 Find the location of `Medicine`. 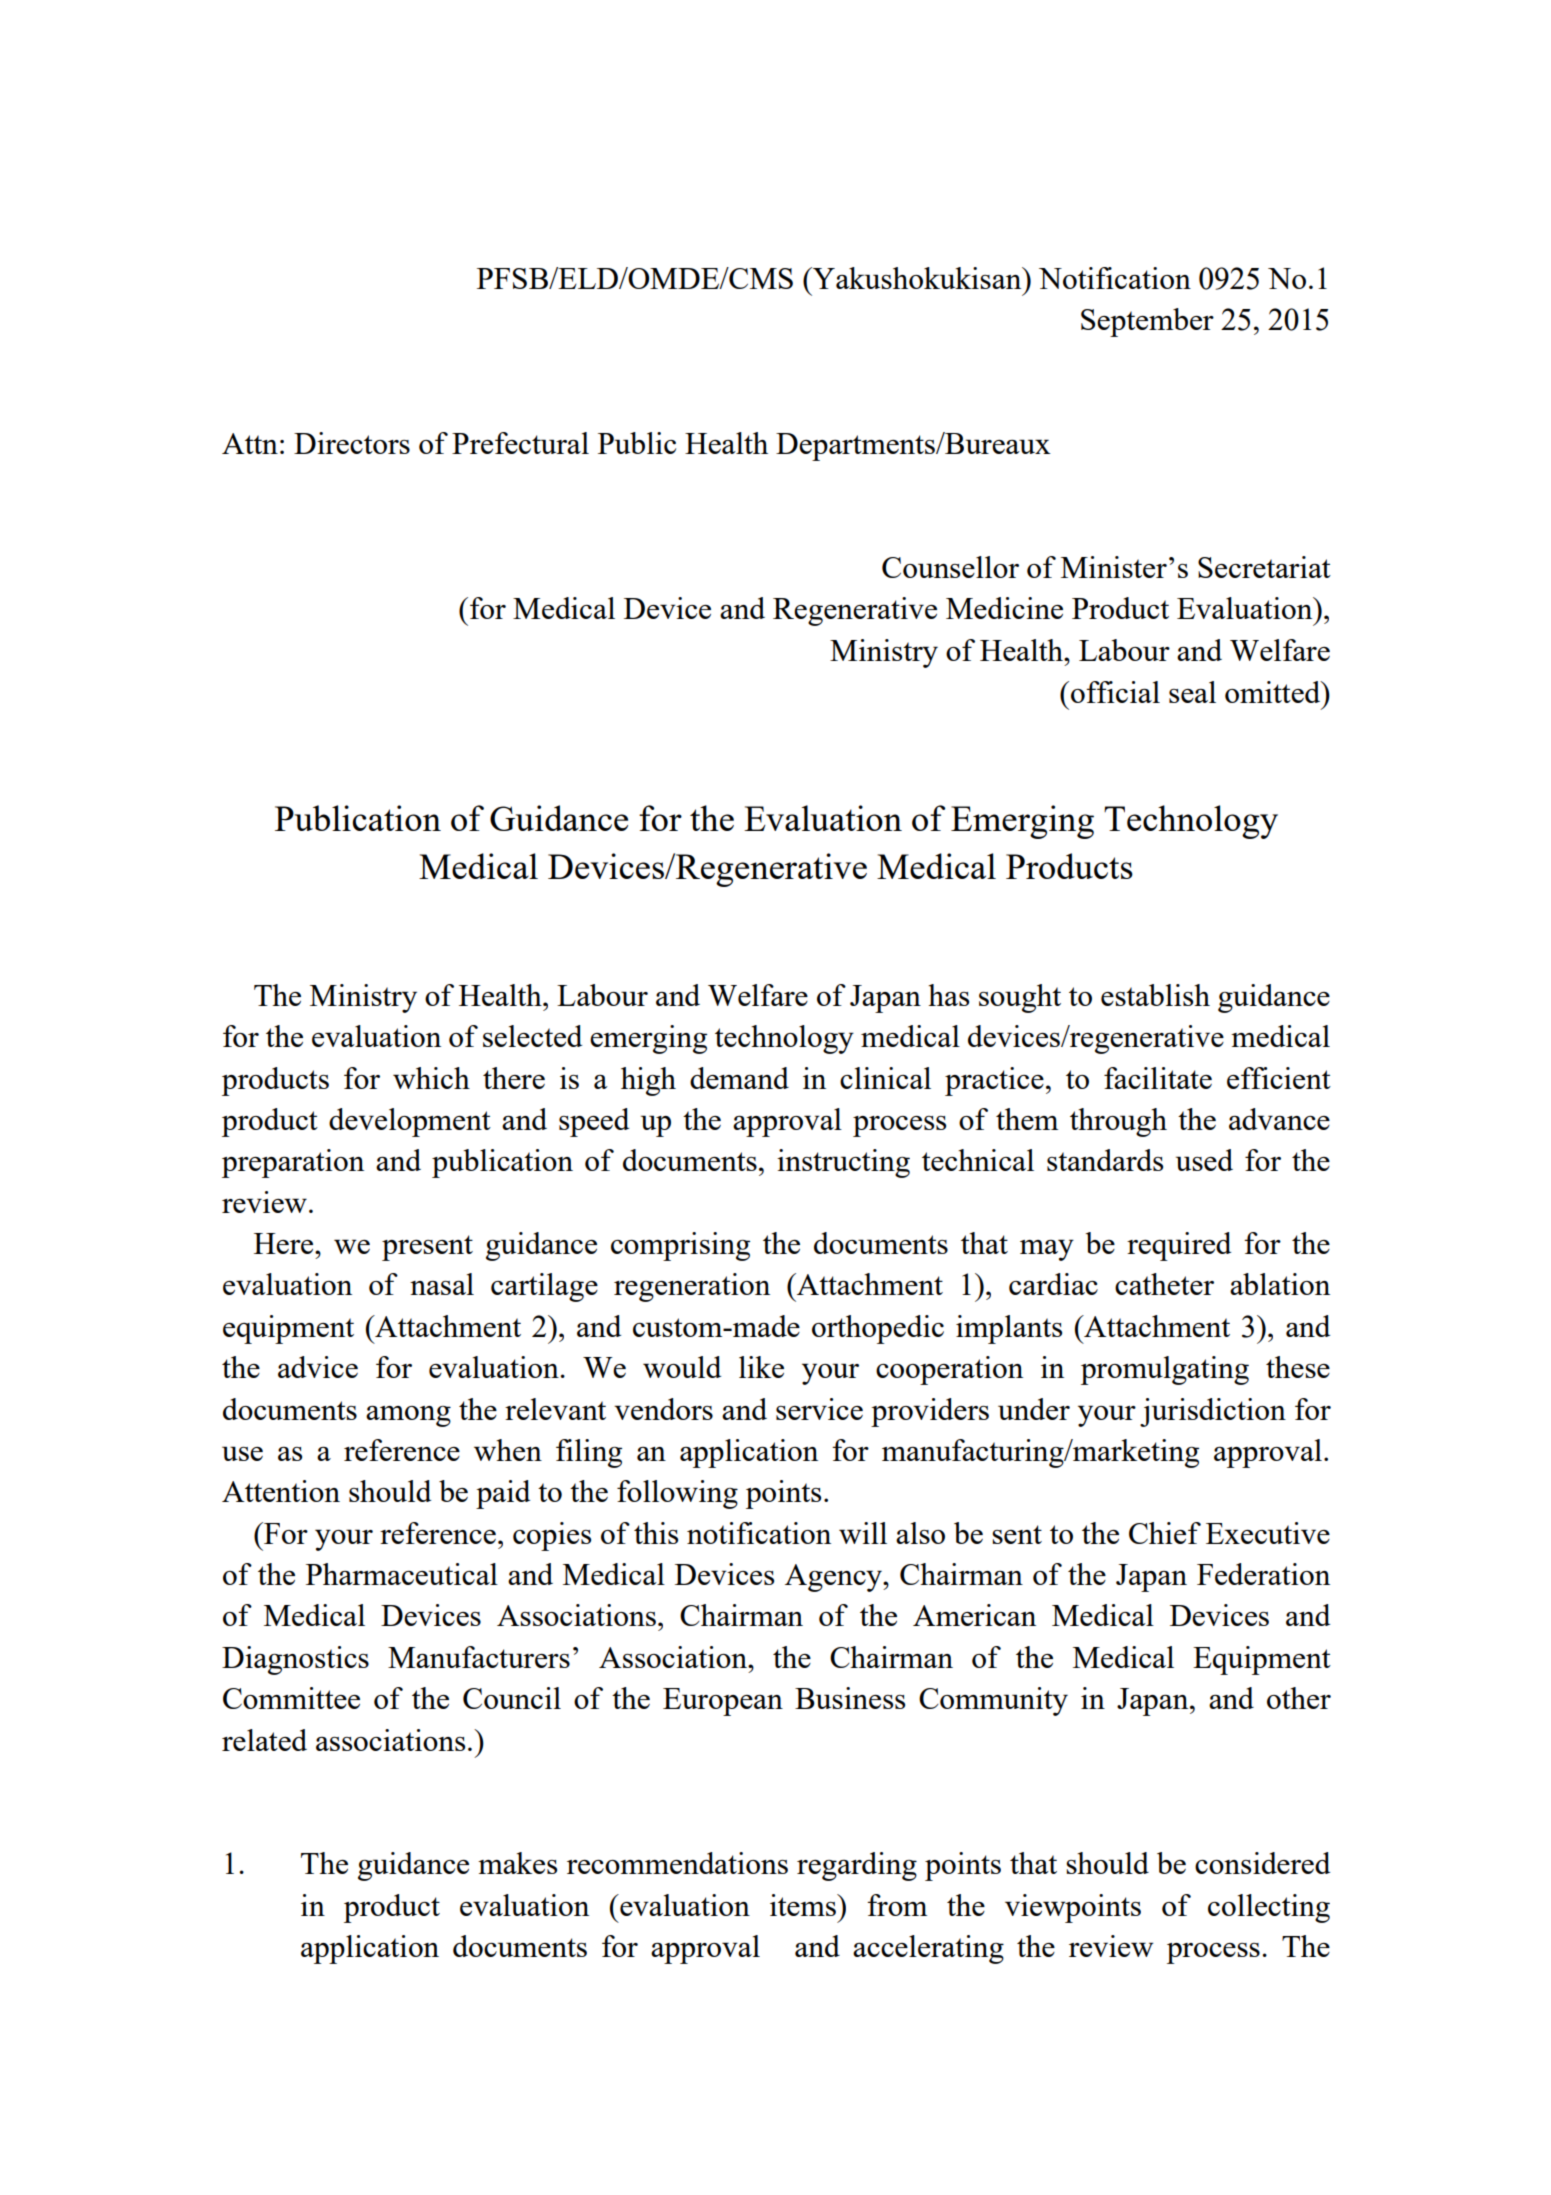

Medicine is located at coordinates (1004, 608).
